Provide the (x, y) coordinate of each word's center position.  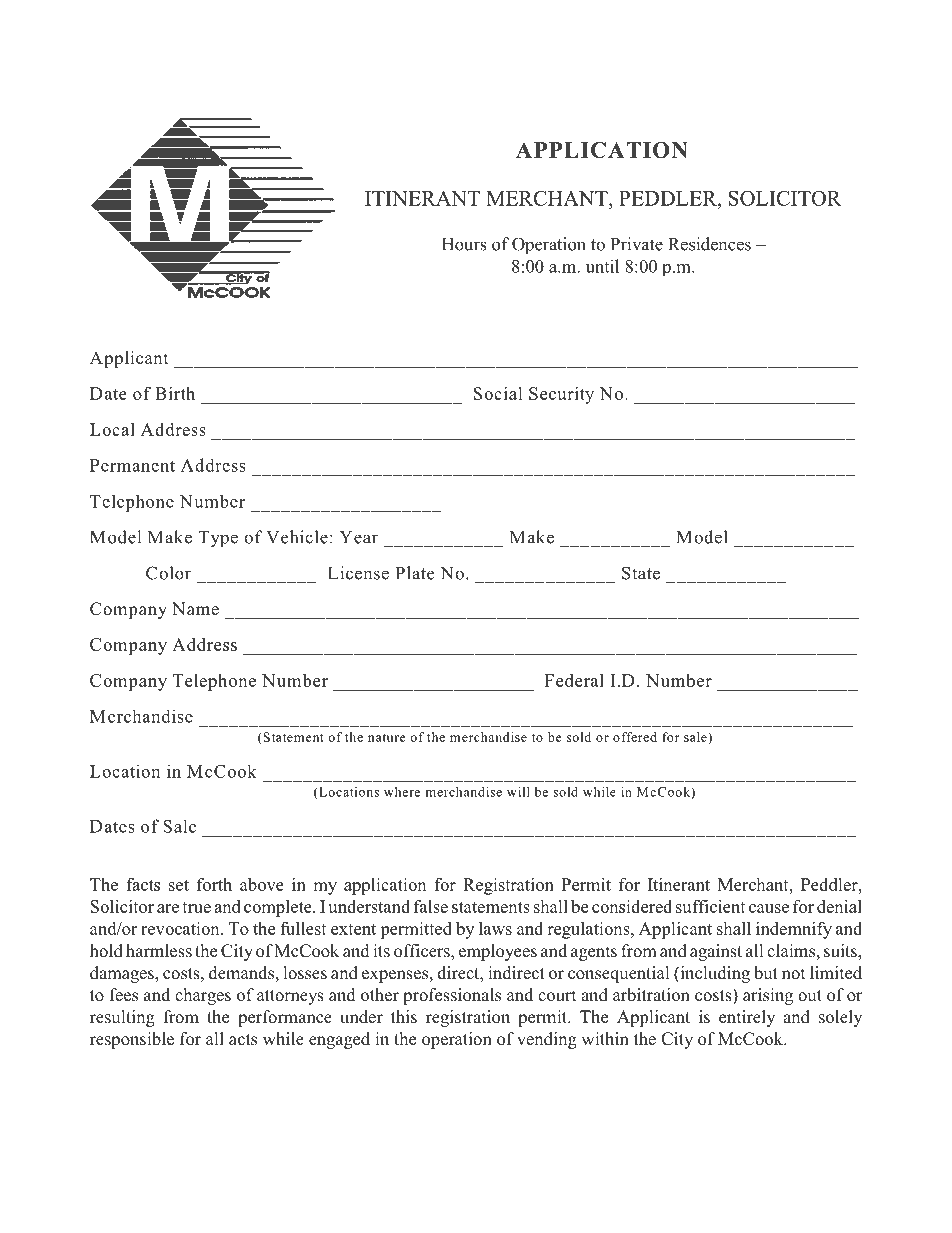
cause (769, 908)
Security (561, 395)
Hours (464, 244)
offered (635, 737)
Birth (175, 393)
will (518, 792)
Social (498, 393)
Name (195, 609)
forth (214, 884)
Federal (574, 680)
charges (203, 996)
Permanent (132, 465)
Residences (709, 244)
